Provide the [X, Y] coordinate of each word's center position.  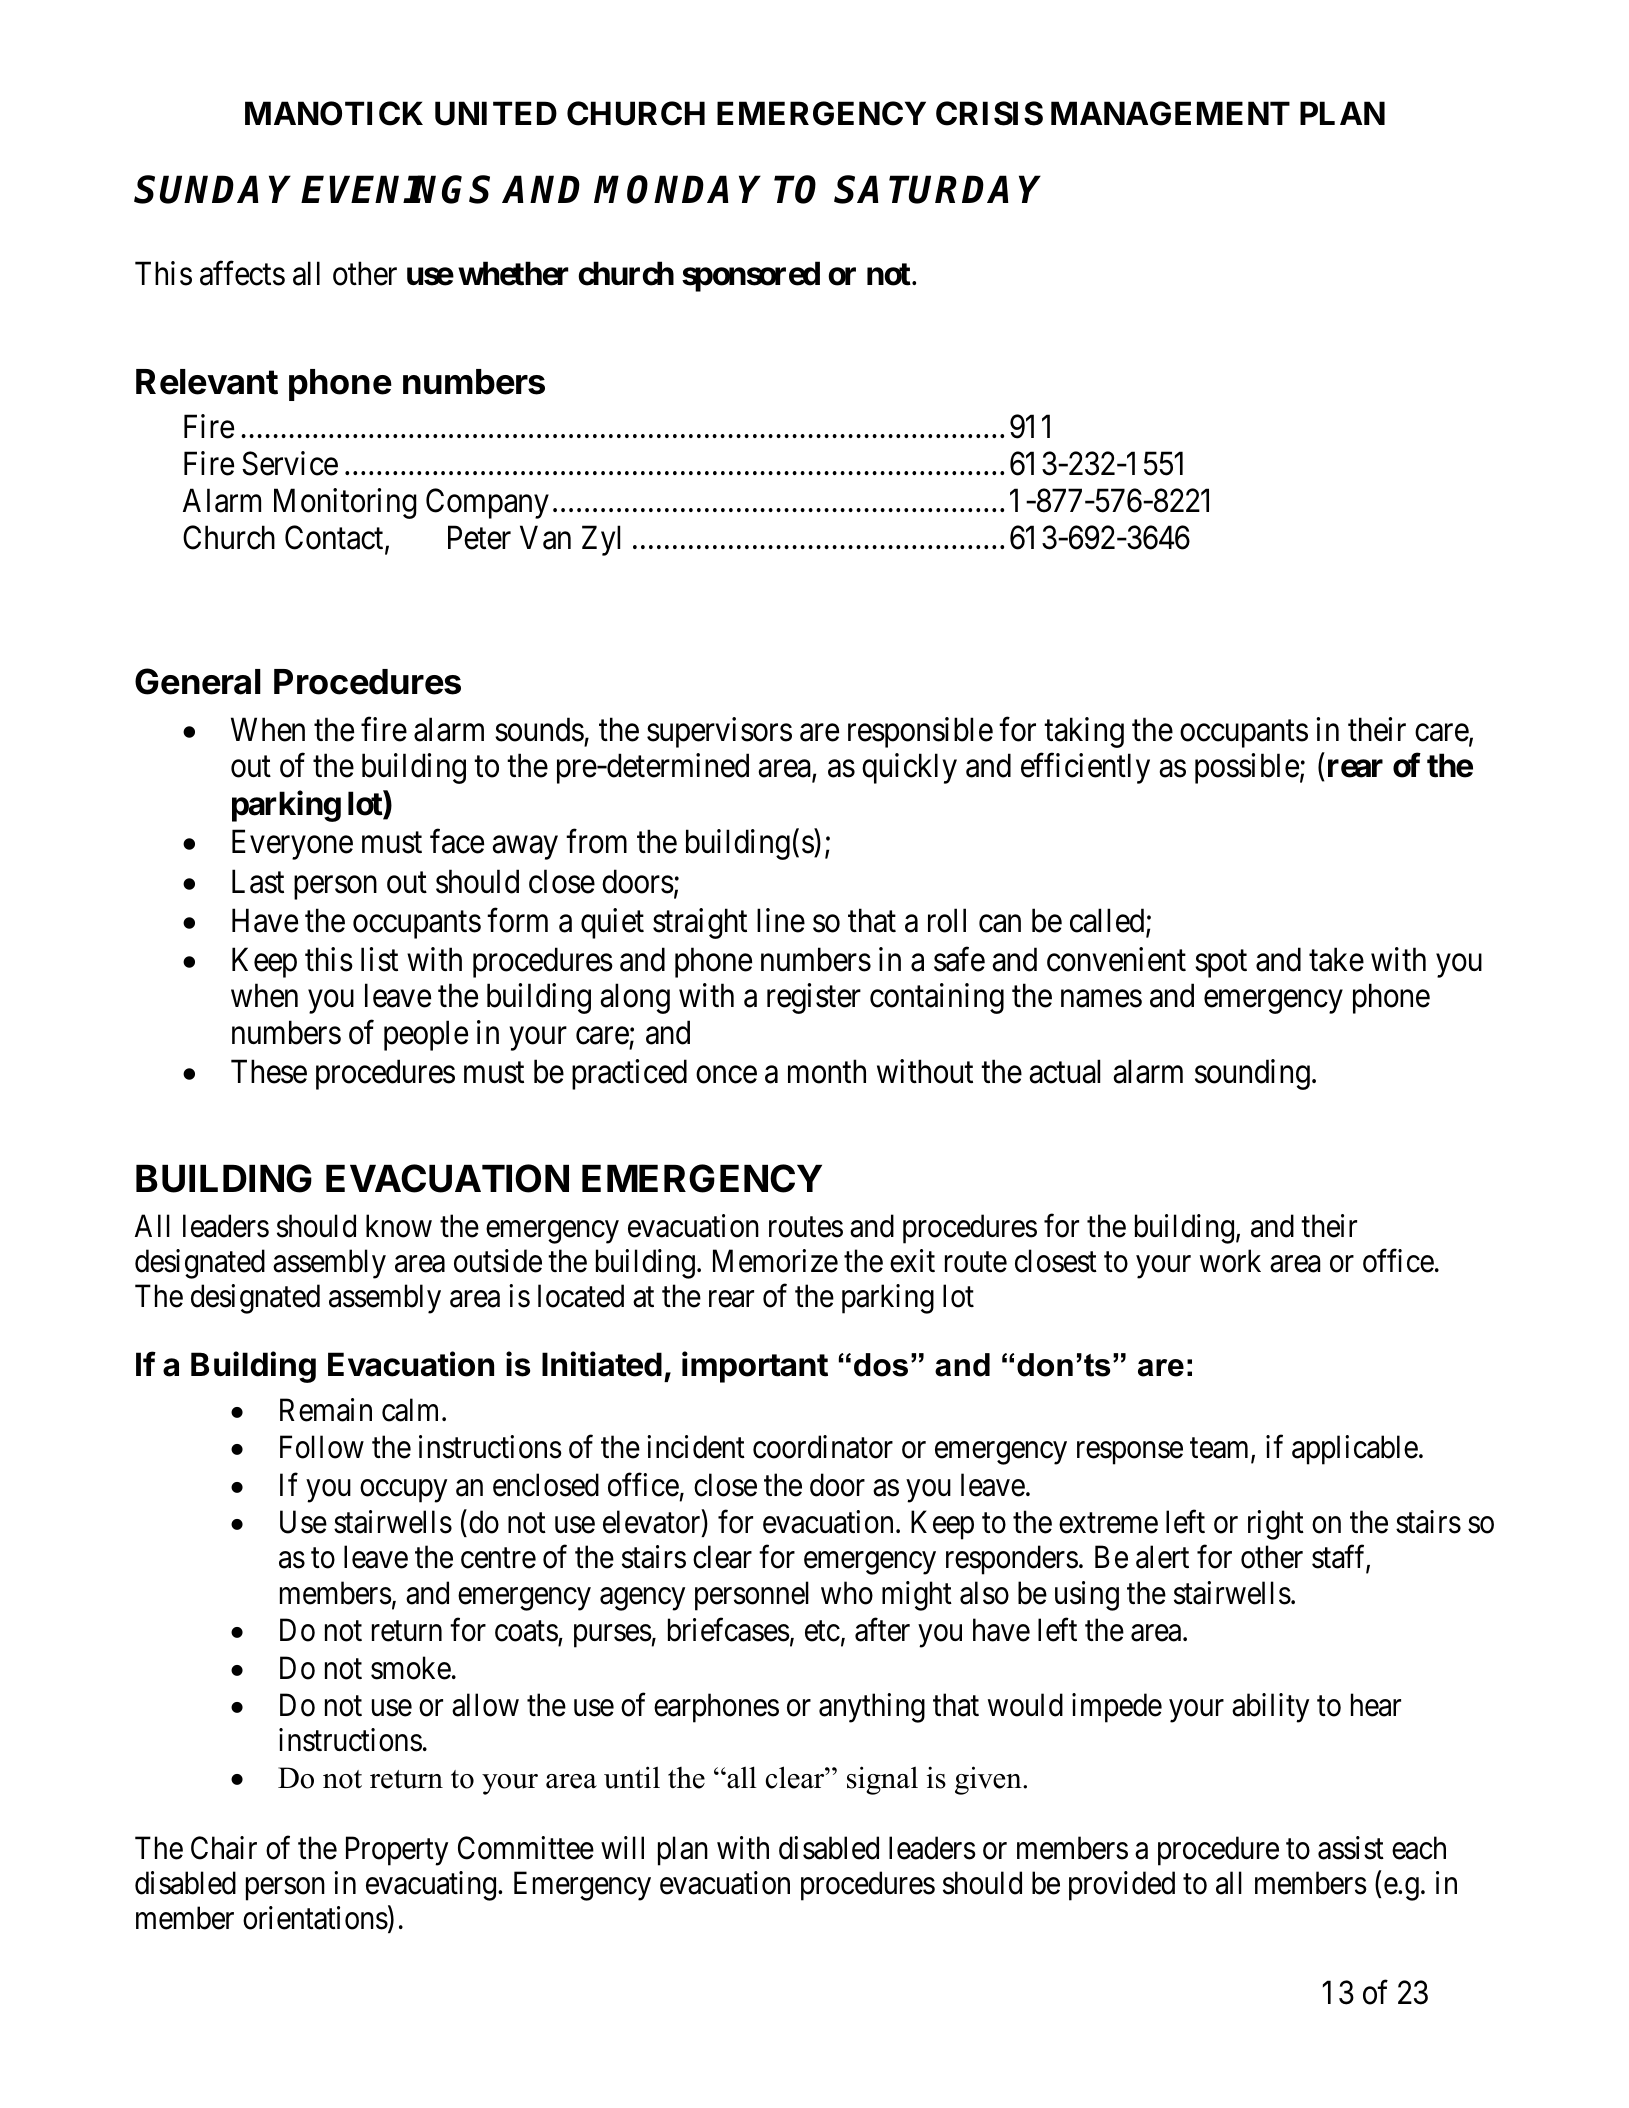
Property [397, 1851]
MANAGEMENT [1170, 113]
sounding [1252, 1074]
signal [882, 1780]
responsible [920, 732]
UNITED [496, 113]
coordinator [823, 1447]
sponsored [751, 277]
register [814, 998]
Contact [335, 538]
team [1221, 1450]
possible [1247, 769]
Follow [322, 1447]
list [379, 959]
